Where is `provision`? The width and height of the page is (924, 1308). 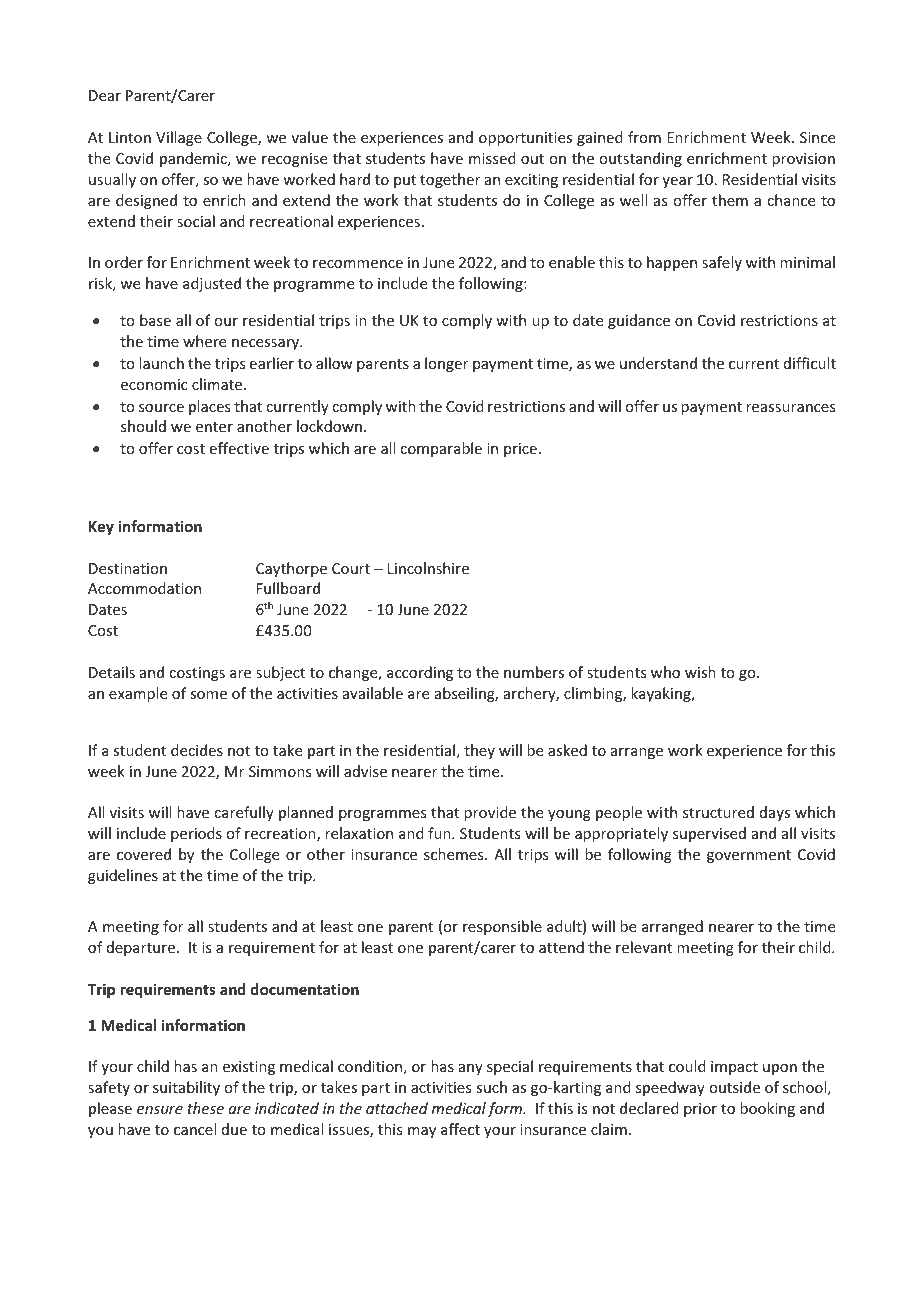
provision is located at coordinates (803, 160).
